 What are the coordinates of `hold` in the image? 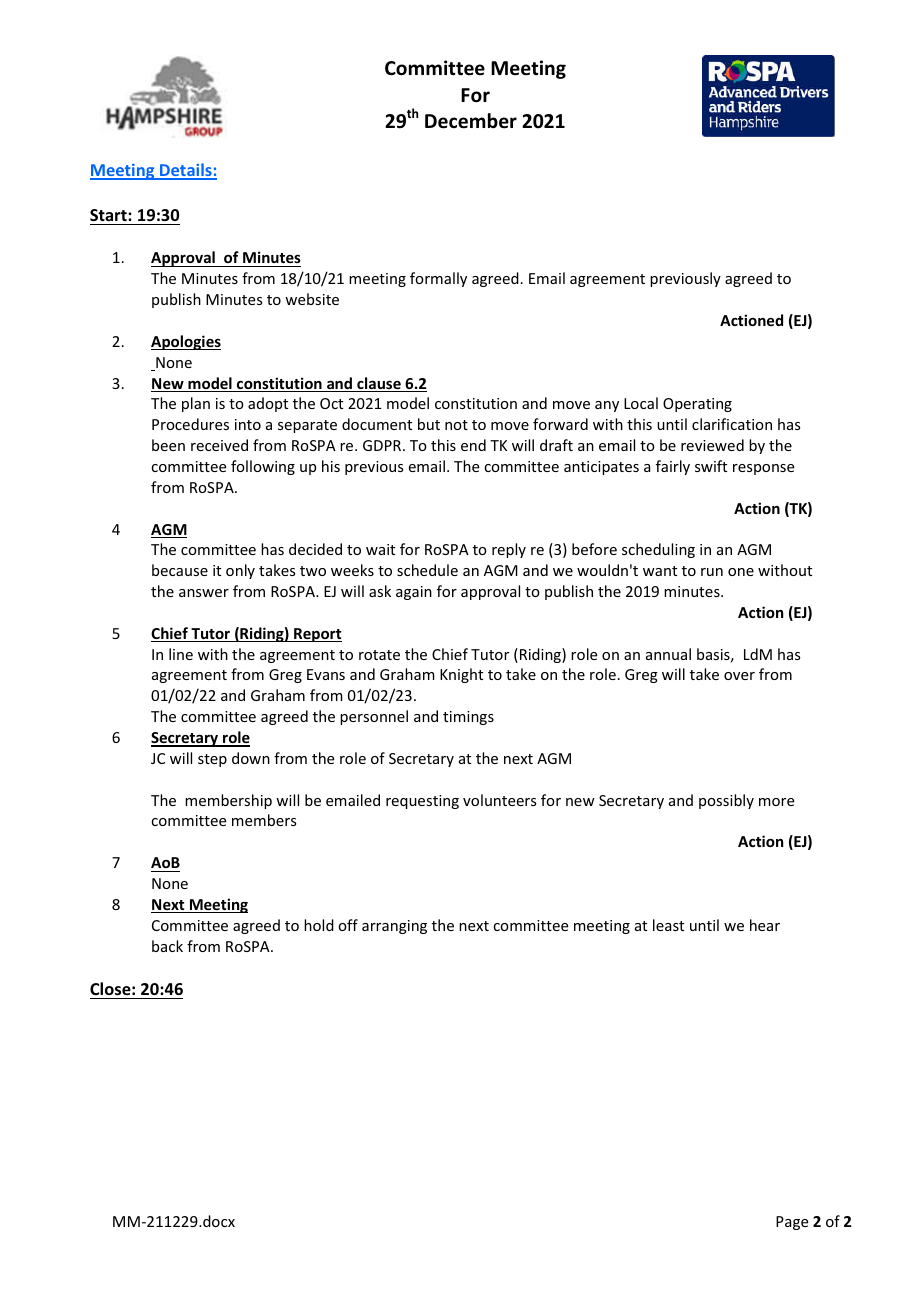 It's located at (319, 925).
